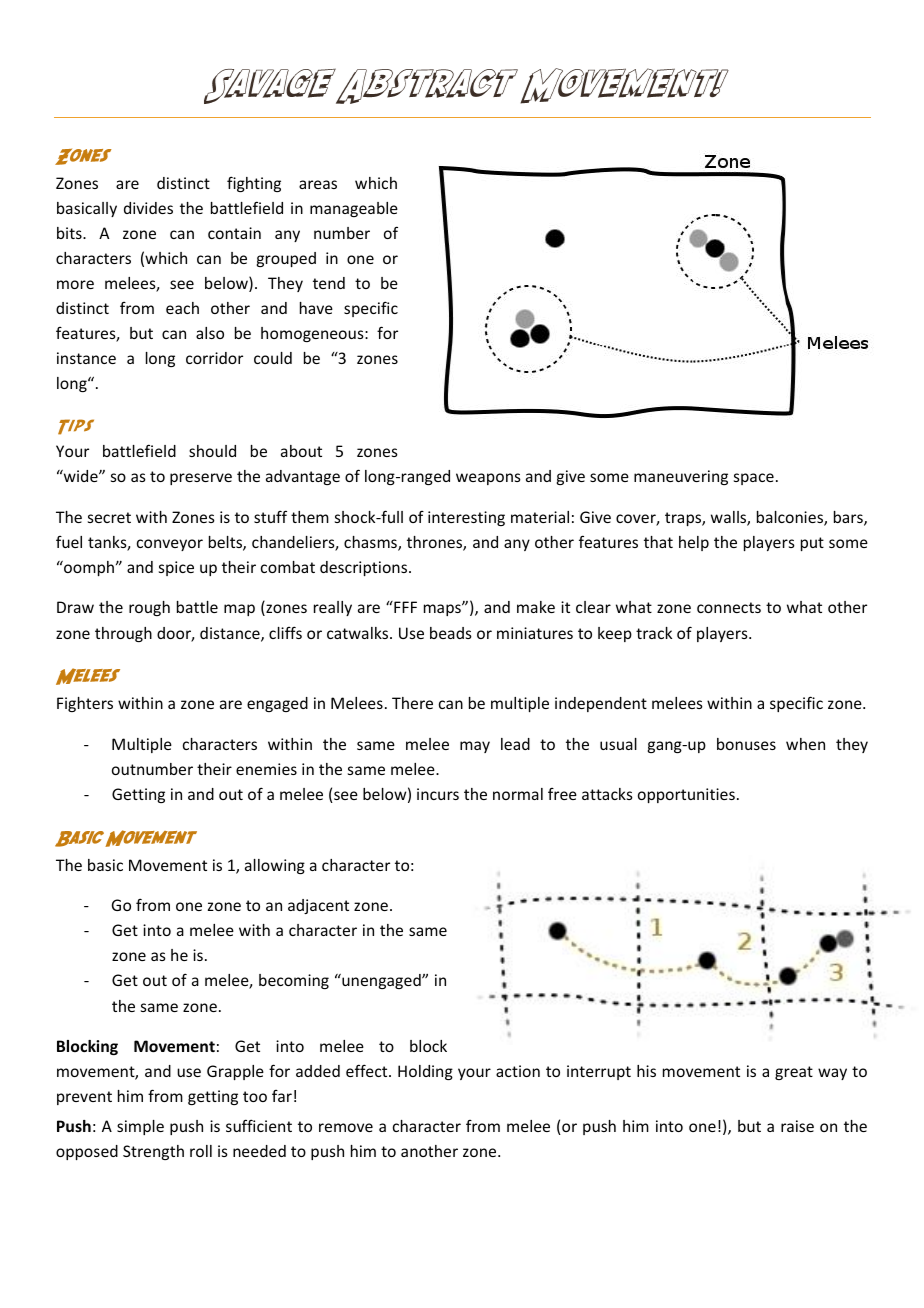 This screenshot has width=924, height=1308. I want to click on should, so click(212, 451).
